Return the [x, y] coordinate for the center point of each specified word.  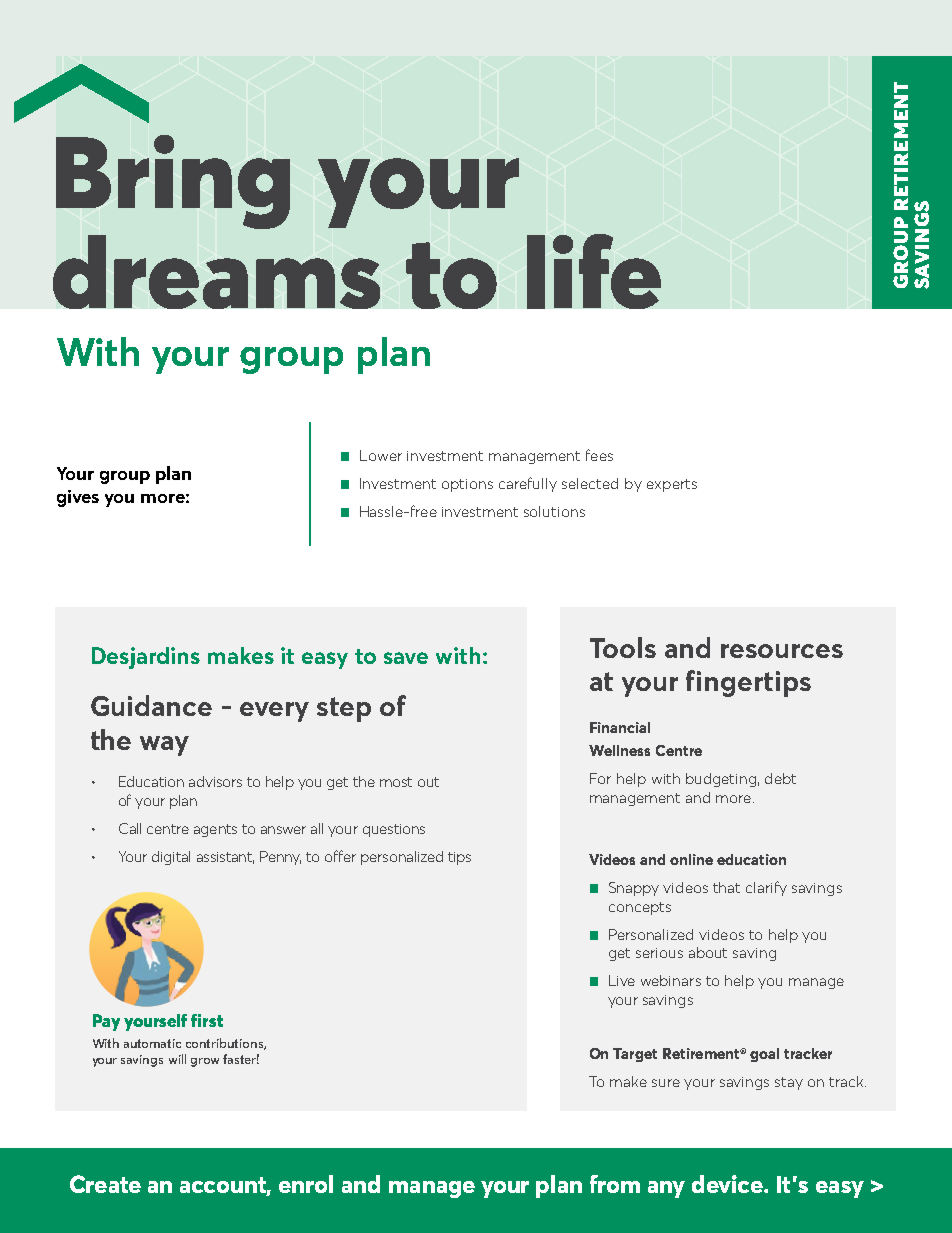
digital [171, 858]
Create [105, 1184]
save [406, 658]
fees [599, 455]
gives [78, 498]
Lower [381, 455]
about [708, 952]
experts [672, 485]
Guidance [151, 705]
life [594, 271]
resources [782, 651]
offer [340, 856]
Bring [173, 182]
